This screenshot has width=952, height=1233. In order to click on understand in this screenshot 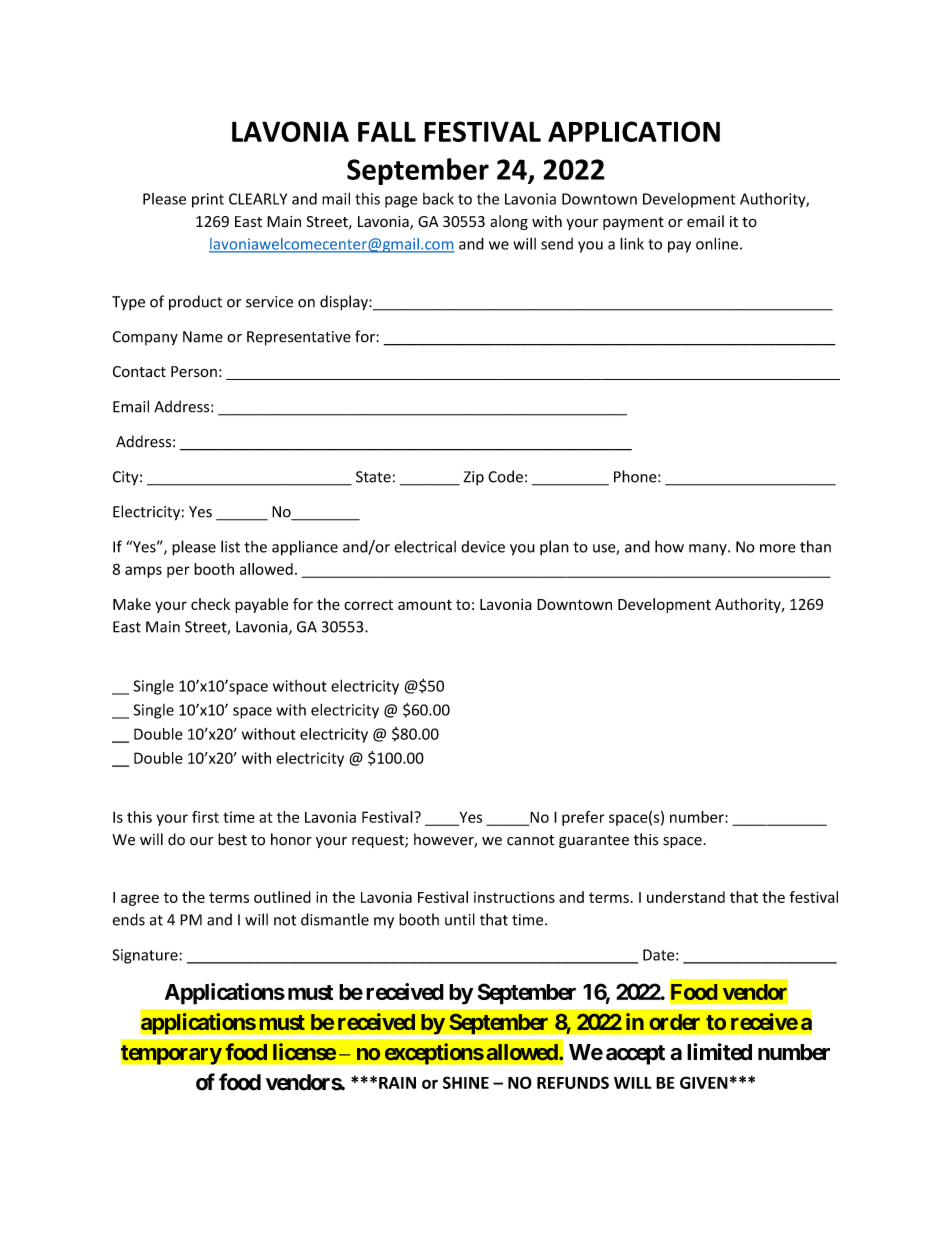, I will do `click(686, 897)`.
